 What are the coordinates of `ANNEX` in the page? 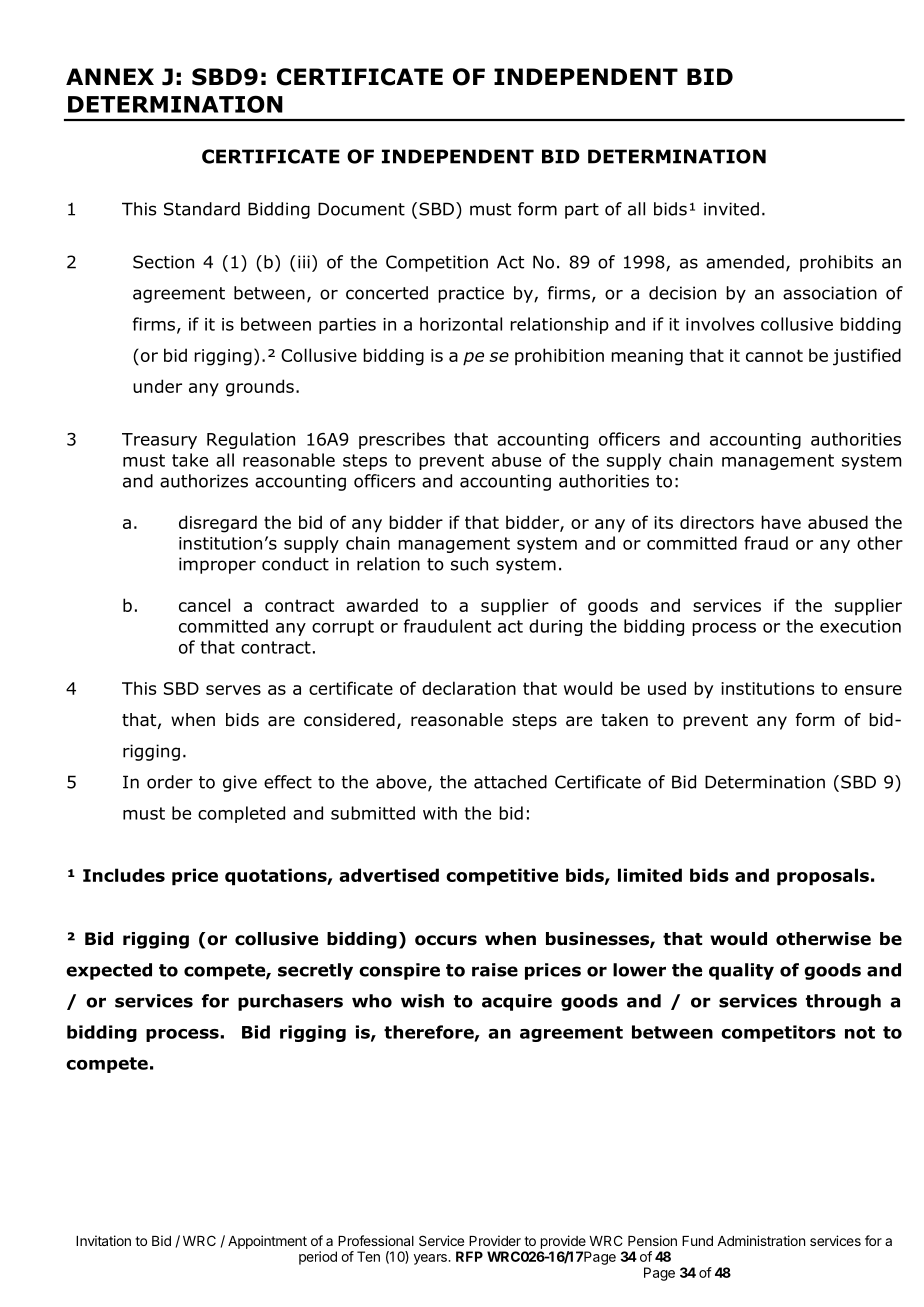 It's located at (110, 76).
